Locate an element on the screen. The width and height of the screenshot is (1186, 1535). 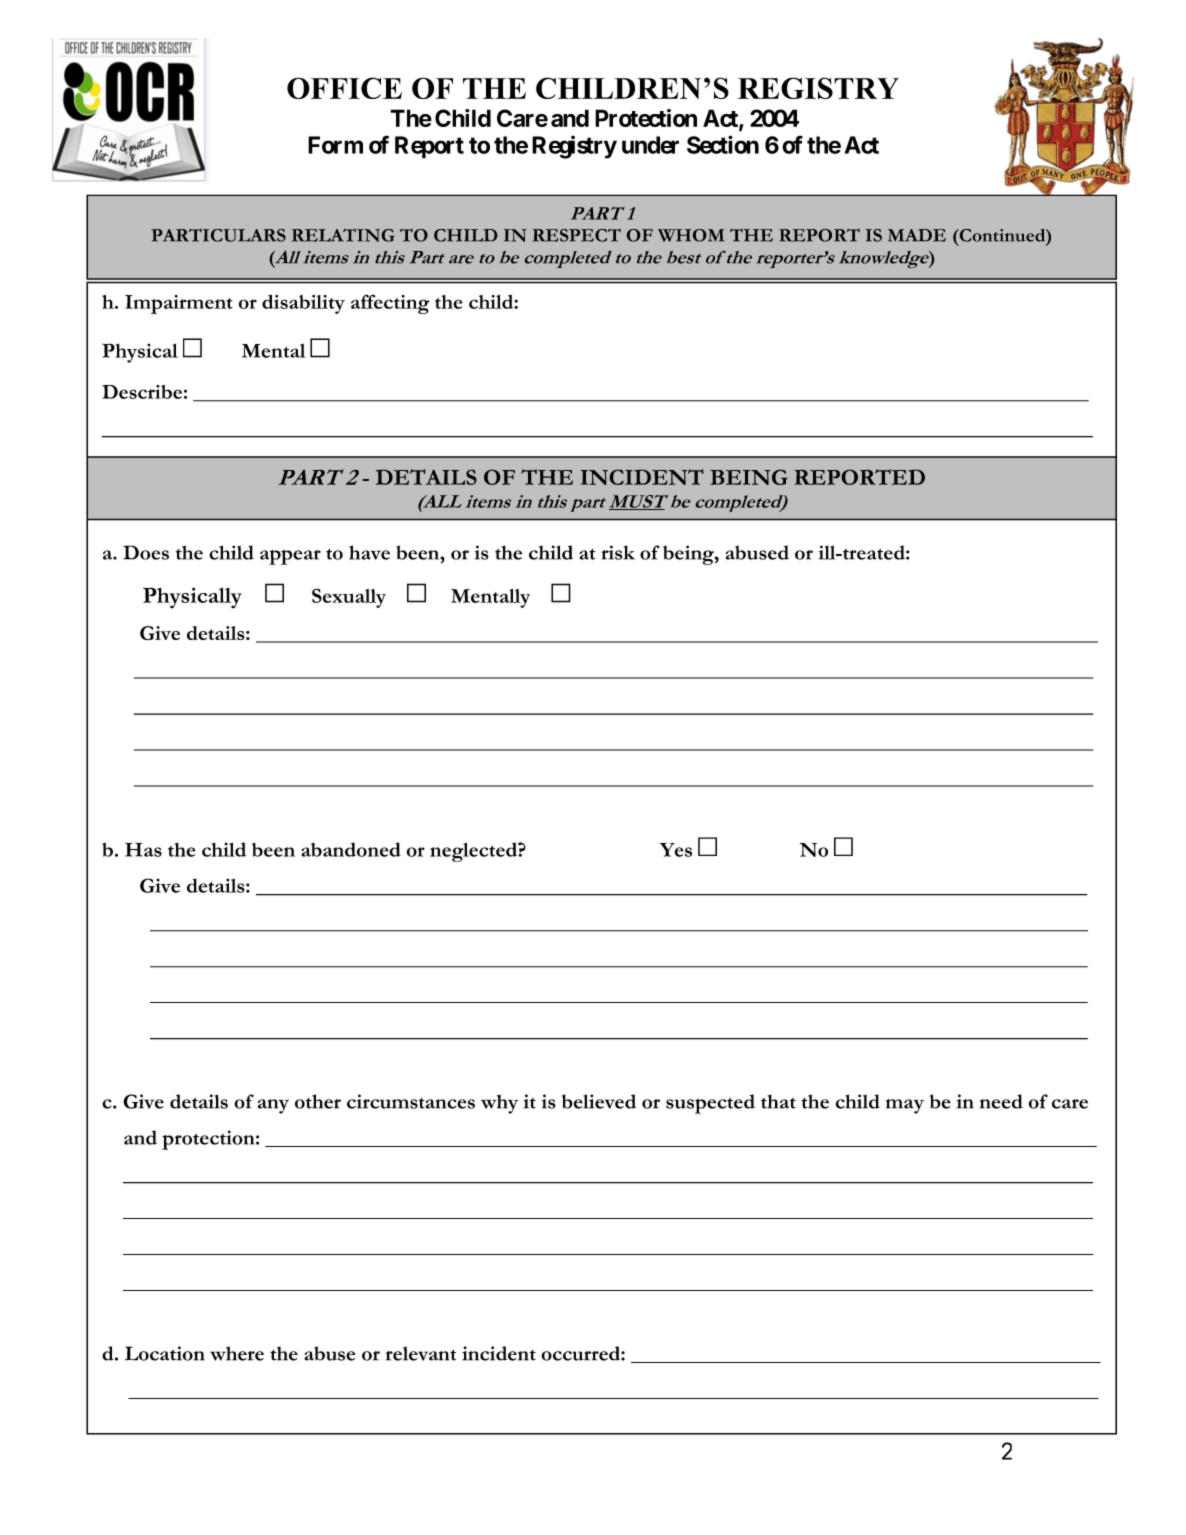
may is located at coordinates (905, 1106).
